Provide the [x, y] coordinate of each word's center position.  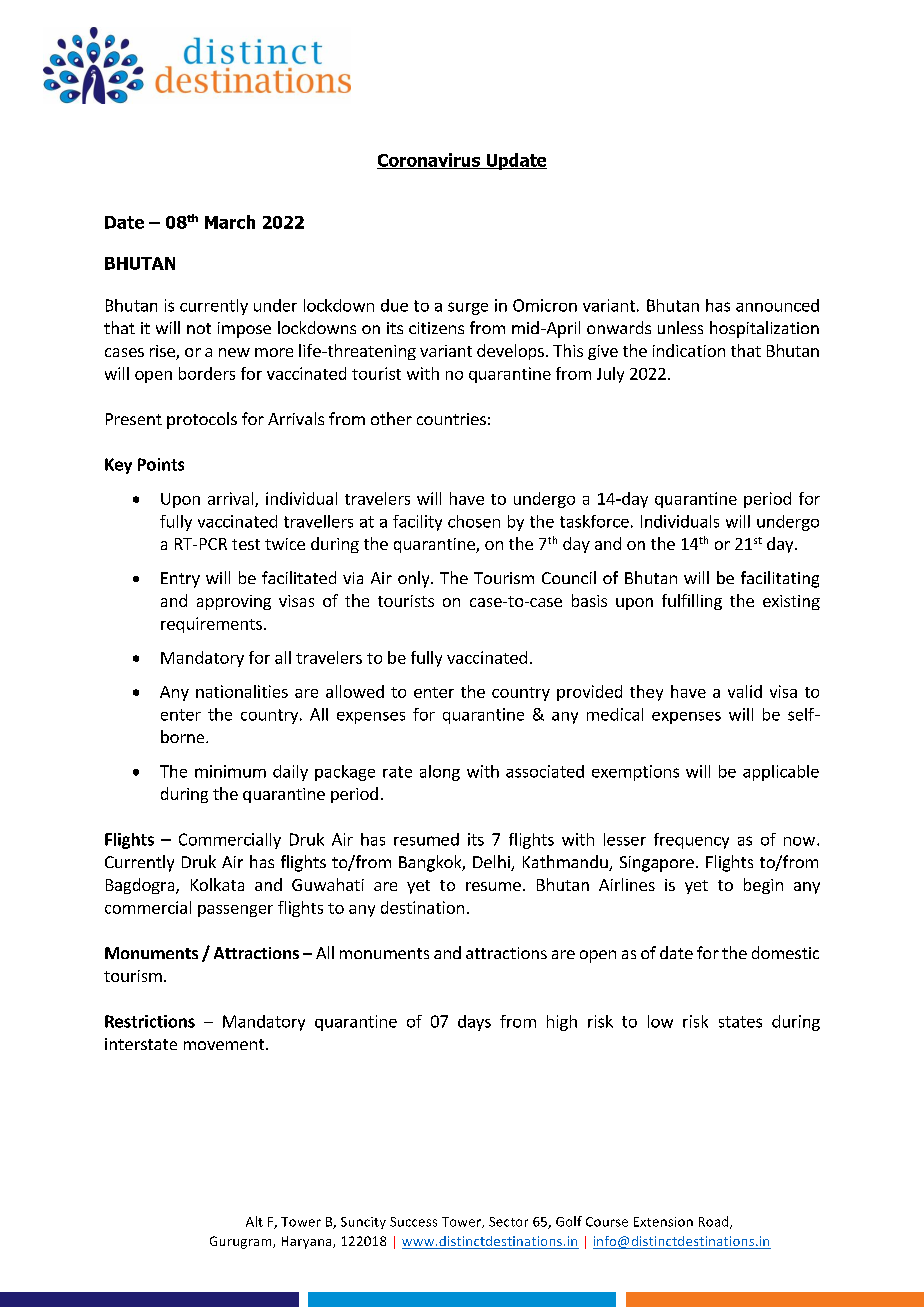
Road [715, 1222]
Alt [254, 1221]
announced [777, 305]
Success [413, 1222]
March [230, 222]
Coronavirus [430, 161]
